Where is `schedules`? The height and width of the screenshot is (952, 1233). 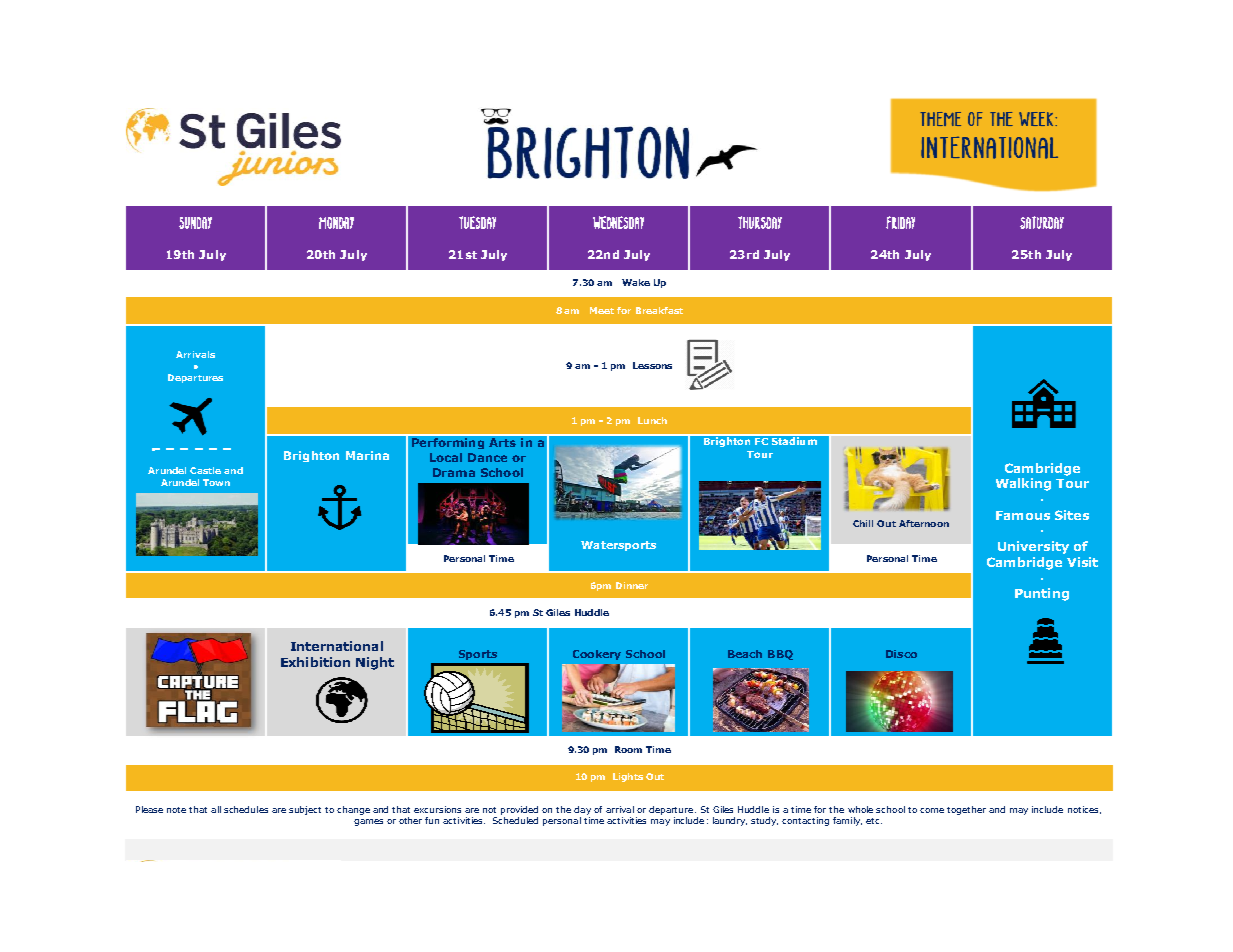
schedules is located at coordinates (246, 809).
